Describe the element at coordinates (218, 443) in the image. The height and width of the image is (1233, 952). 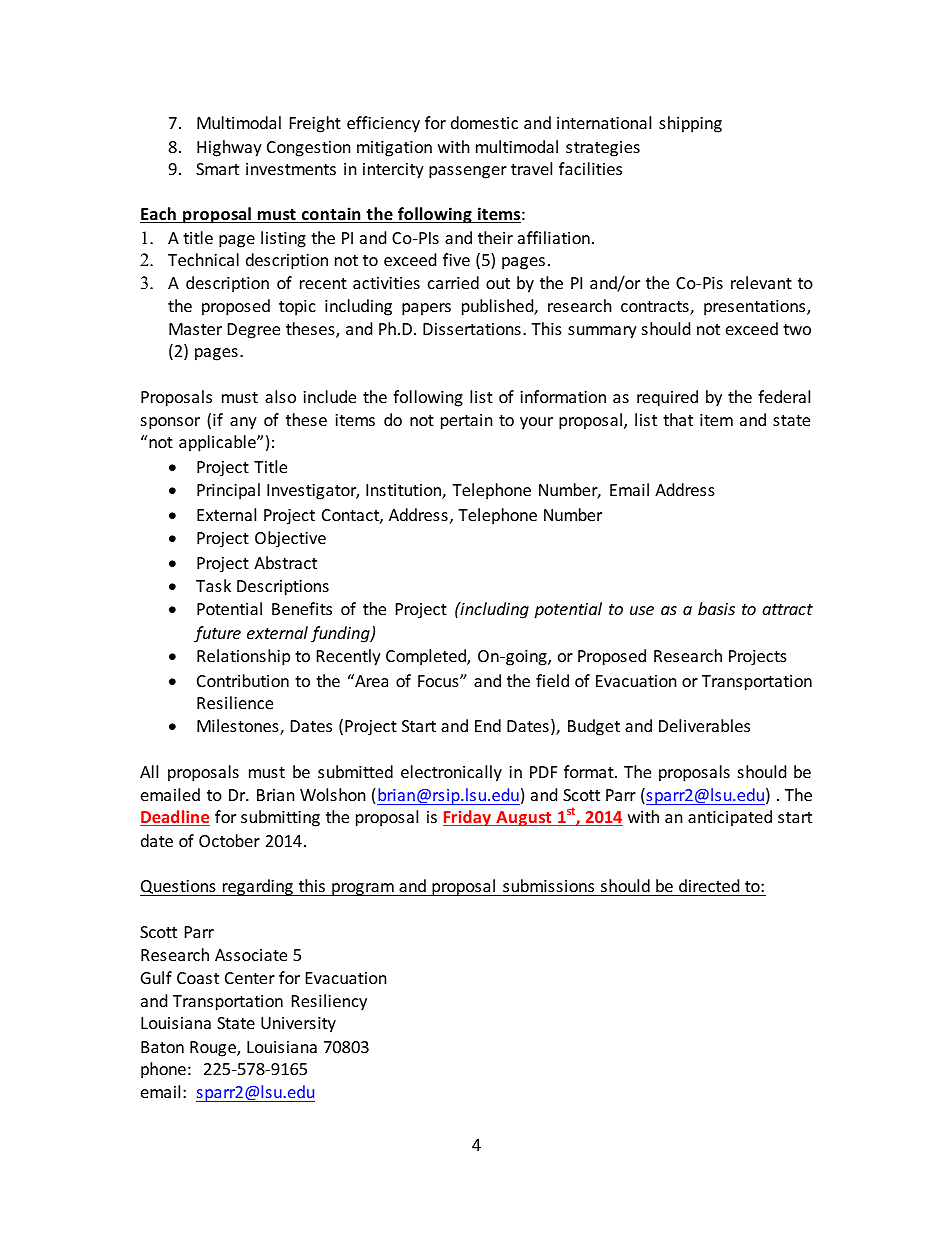
I see `applicable` at that location.
